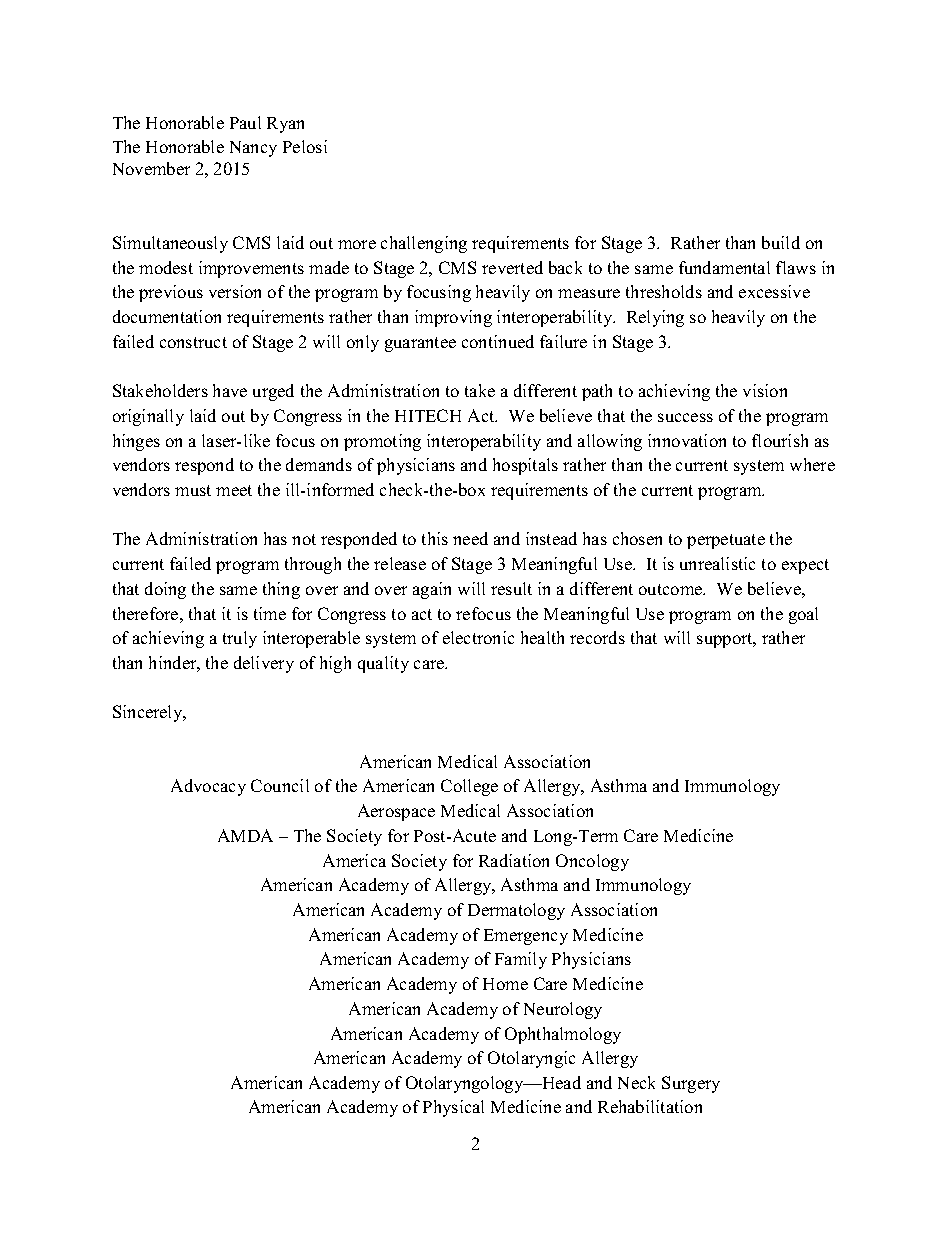 This image has height=1233, width=952. I want to click on Surgery, so click(691, 1084).
